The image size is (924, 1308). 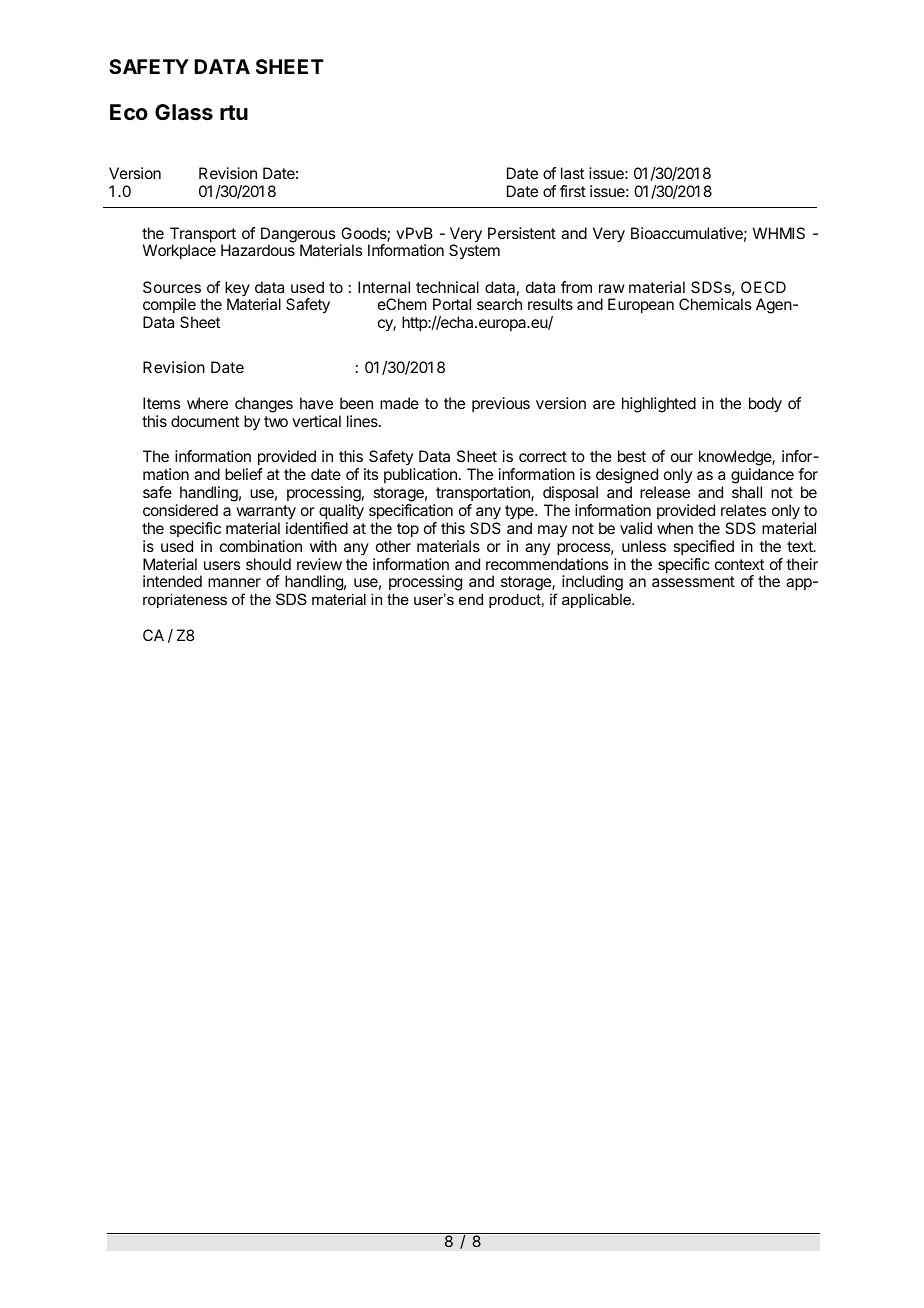 What do you see at coordinates (573, 191) in the screenshot?
I see `first` at bounding box center [573, 191].
